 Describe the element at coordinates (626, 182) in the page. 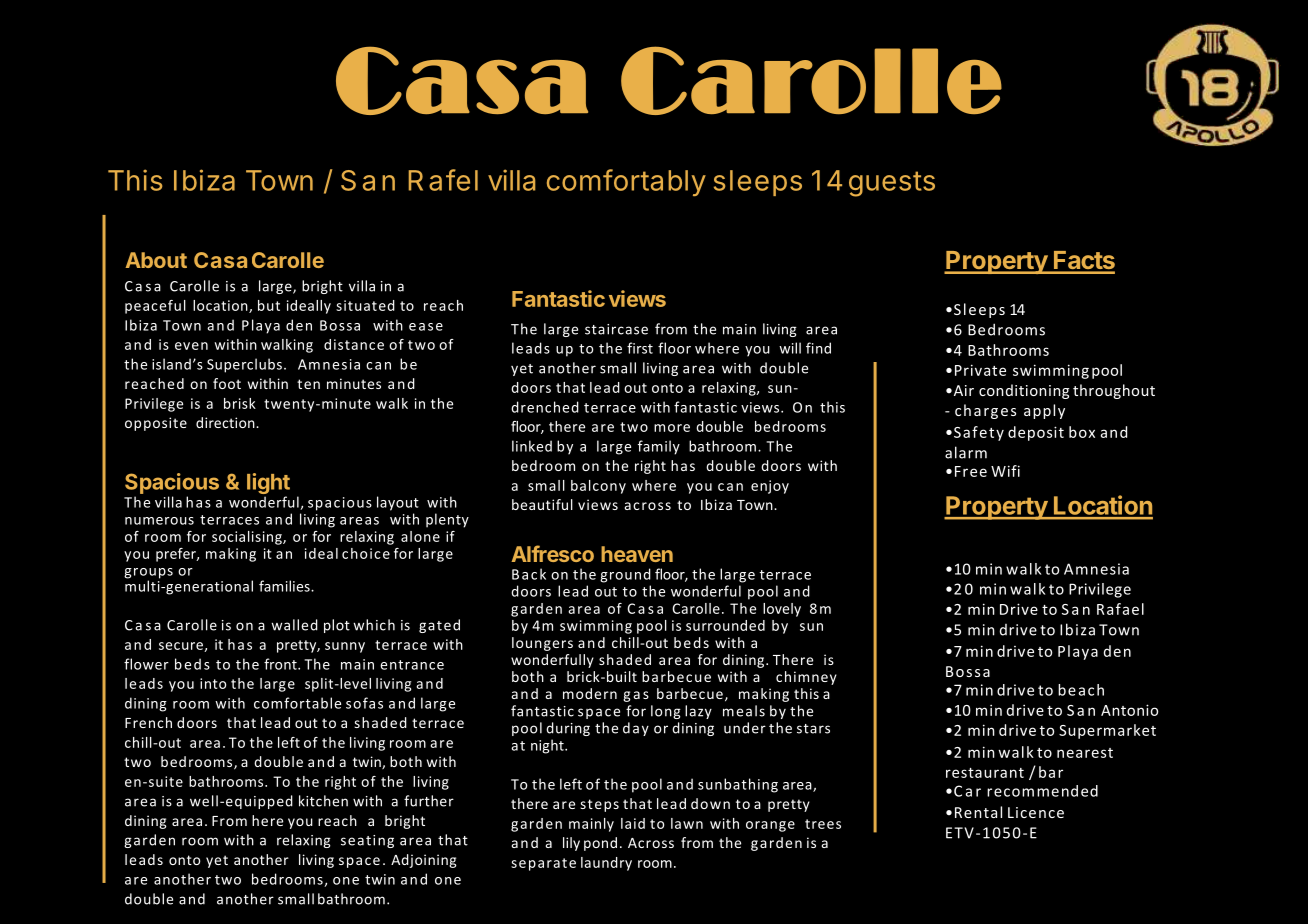

I see `comfortably` at that location.
